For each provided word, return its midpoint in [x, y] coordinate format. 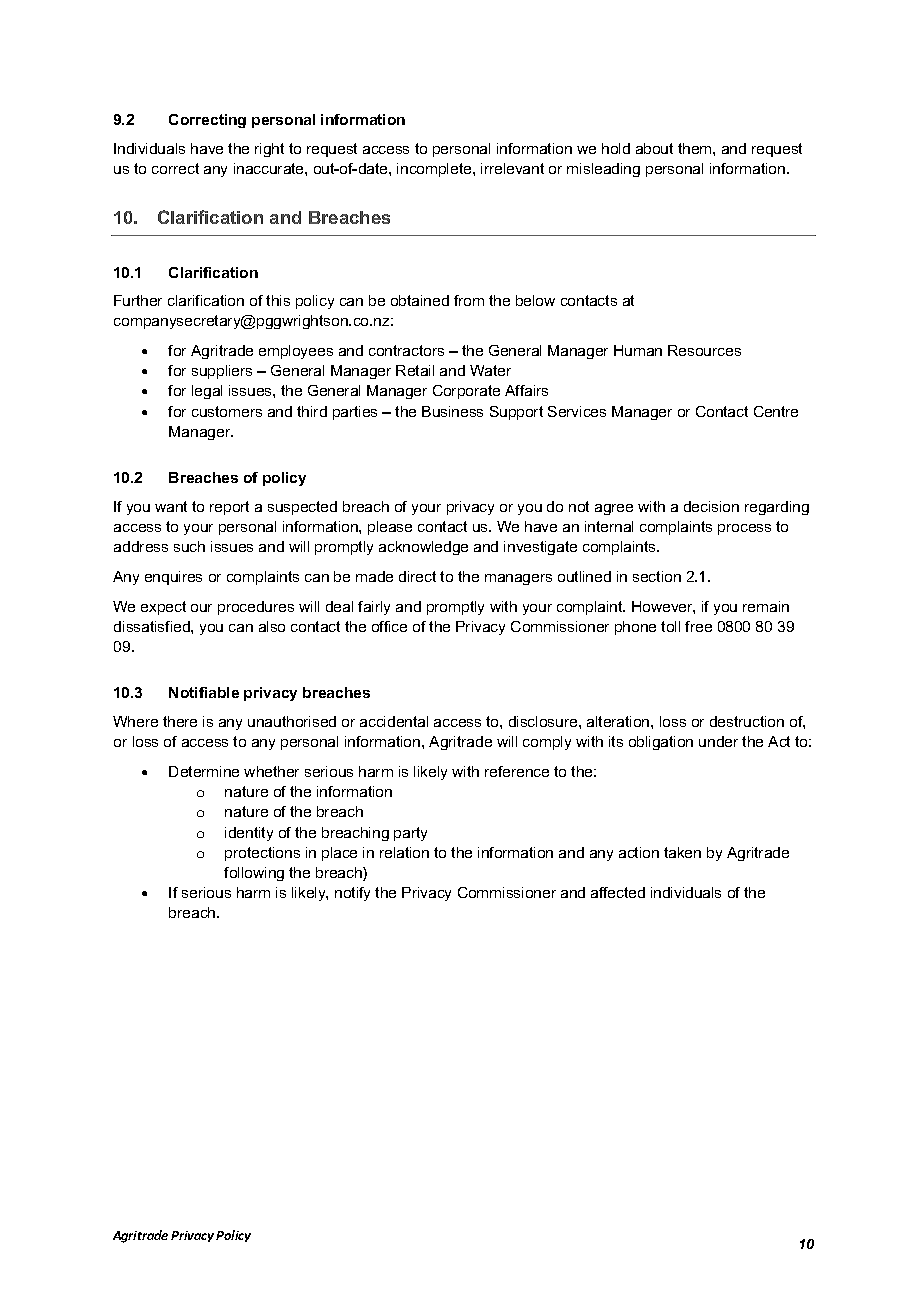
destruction [747, 721]
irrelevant [512, 168]
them [696, 148]
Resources [704, 350]
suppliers [222, 372]
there [180, 721]
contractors [406, 350]
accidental [394, 721]
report [229, 508]
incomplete [435, 170]
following [254, 874]
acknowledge [423, 548]
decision [711, 506]
